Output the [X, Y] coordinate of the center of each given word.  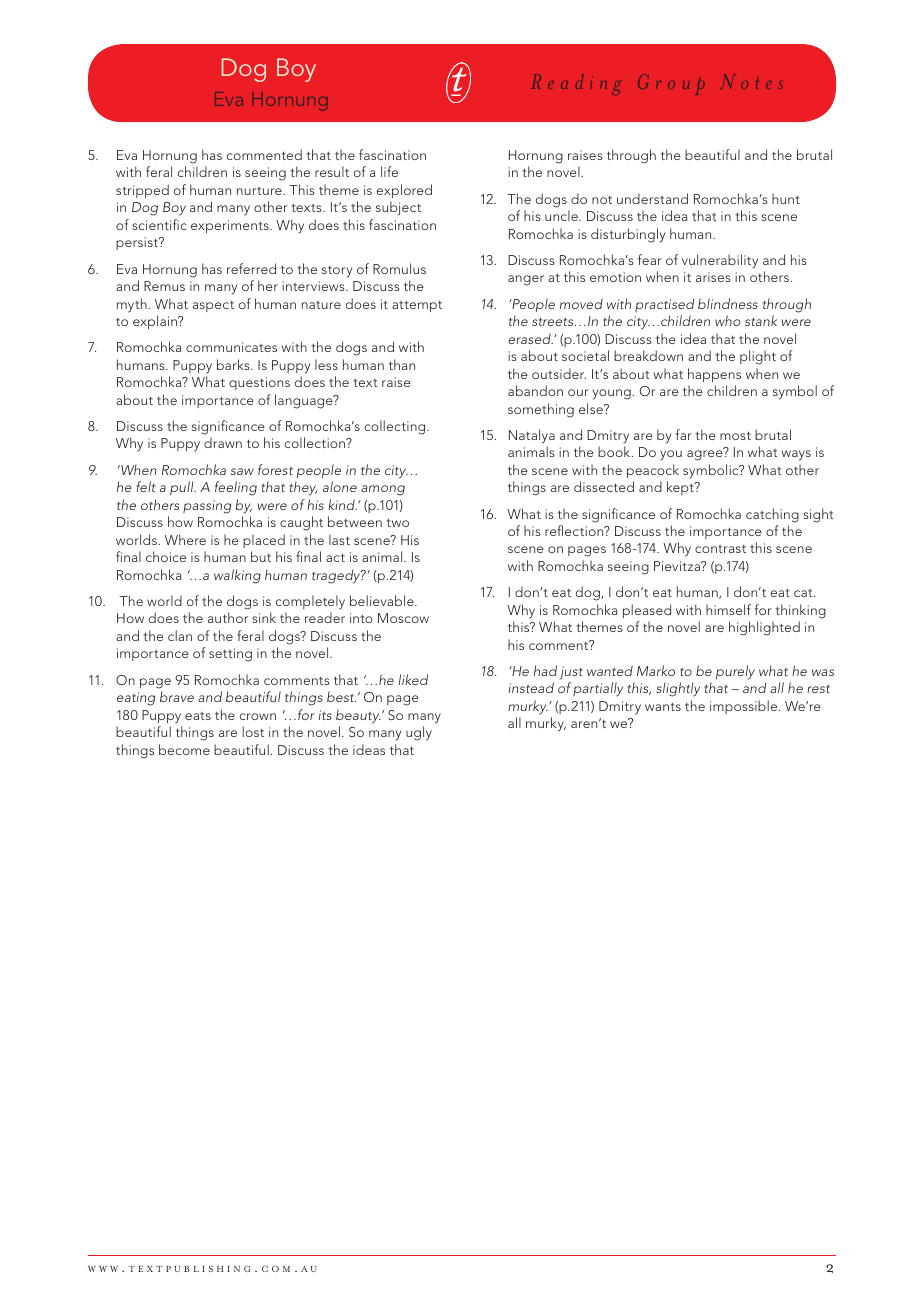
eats [198, 716]
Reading [576, 84]
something [541, 410]
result [332, 171]
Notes [751, 81]
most [735, 435]
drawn [223, 442]
